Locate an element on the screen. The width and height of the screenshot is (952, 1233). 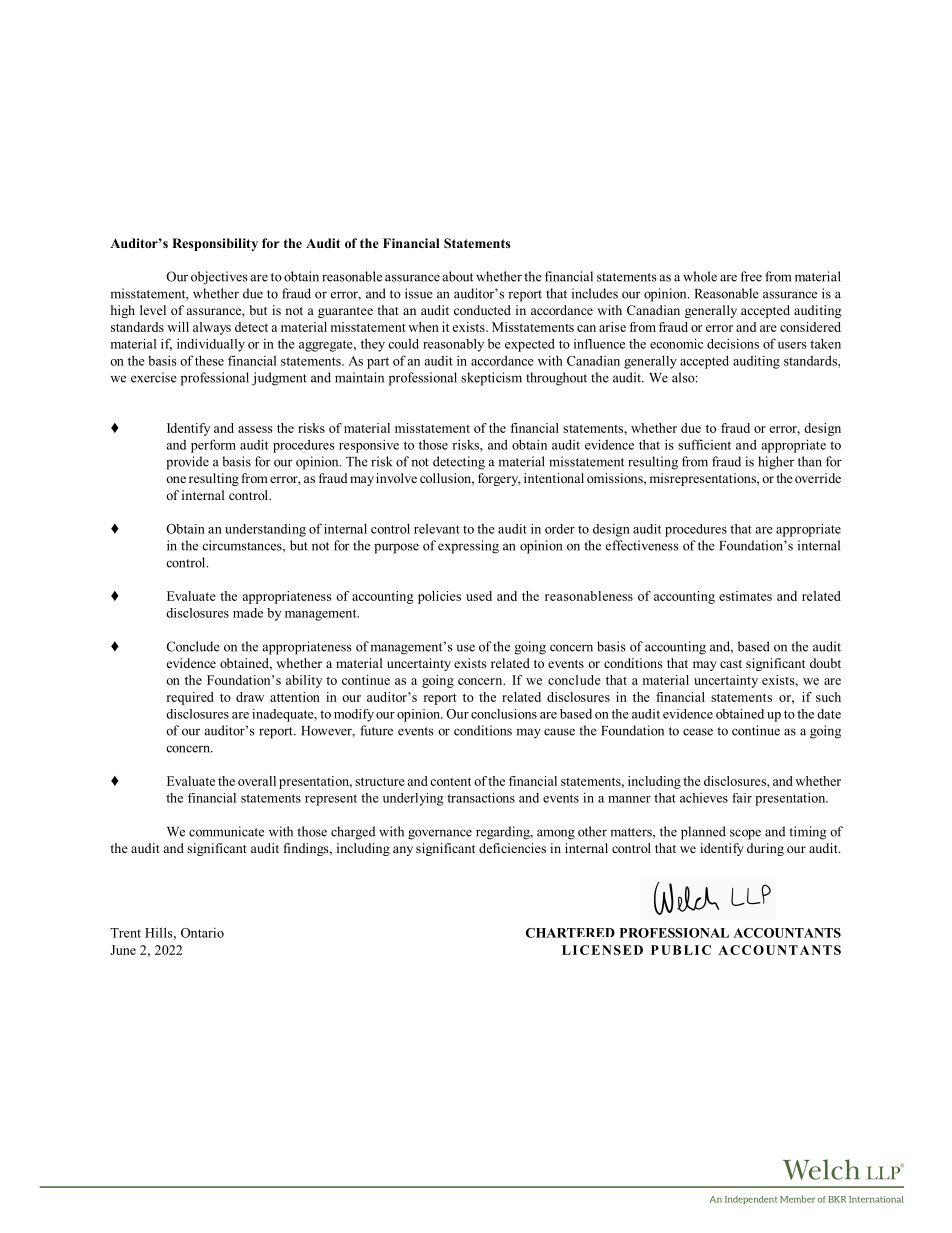
Ontario is located at coordinates (202, 932).
